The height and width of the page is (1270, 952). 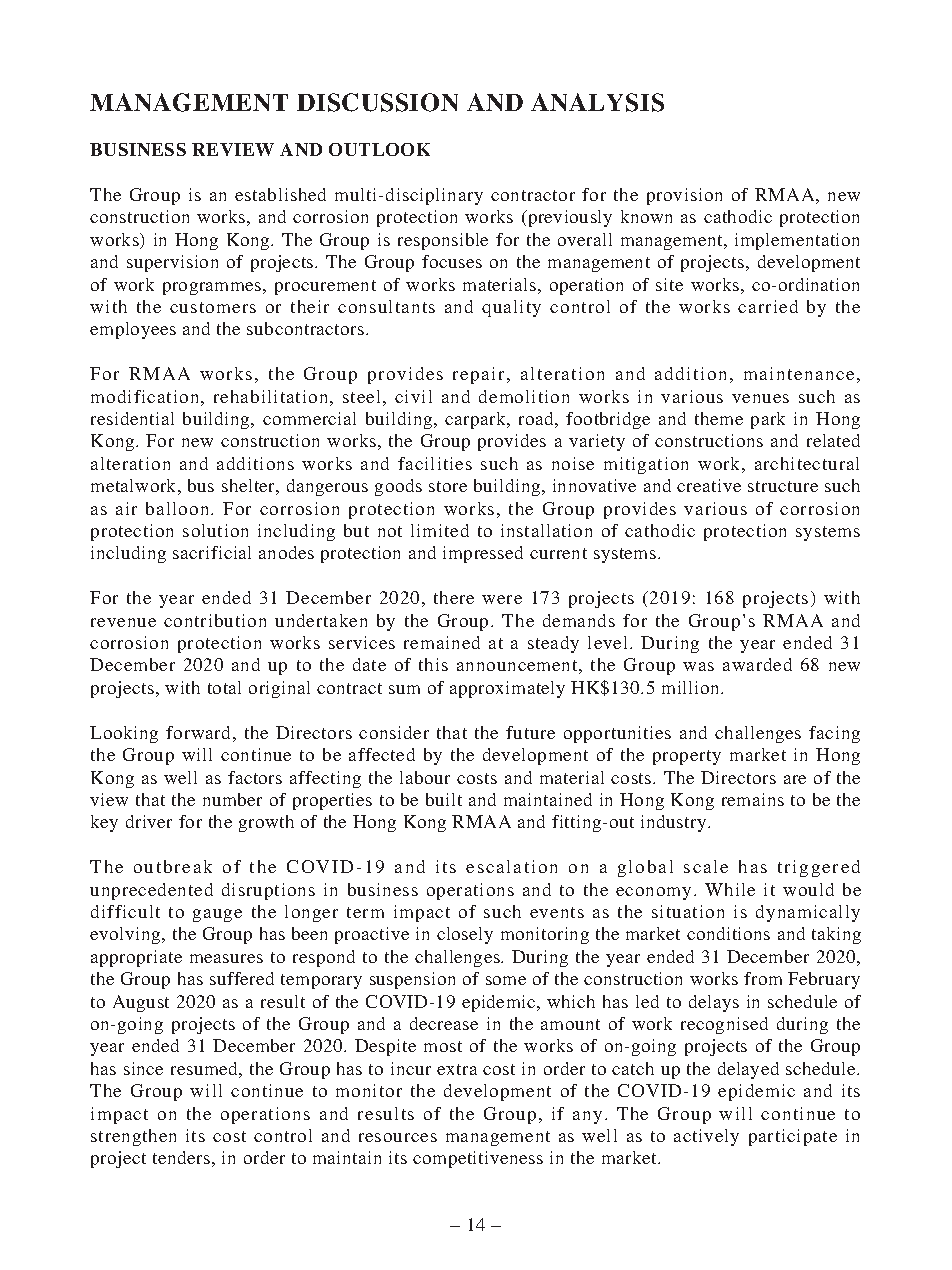 I want to click on OUTLOOK, so click(x=379, y=149).
